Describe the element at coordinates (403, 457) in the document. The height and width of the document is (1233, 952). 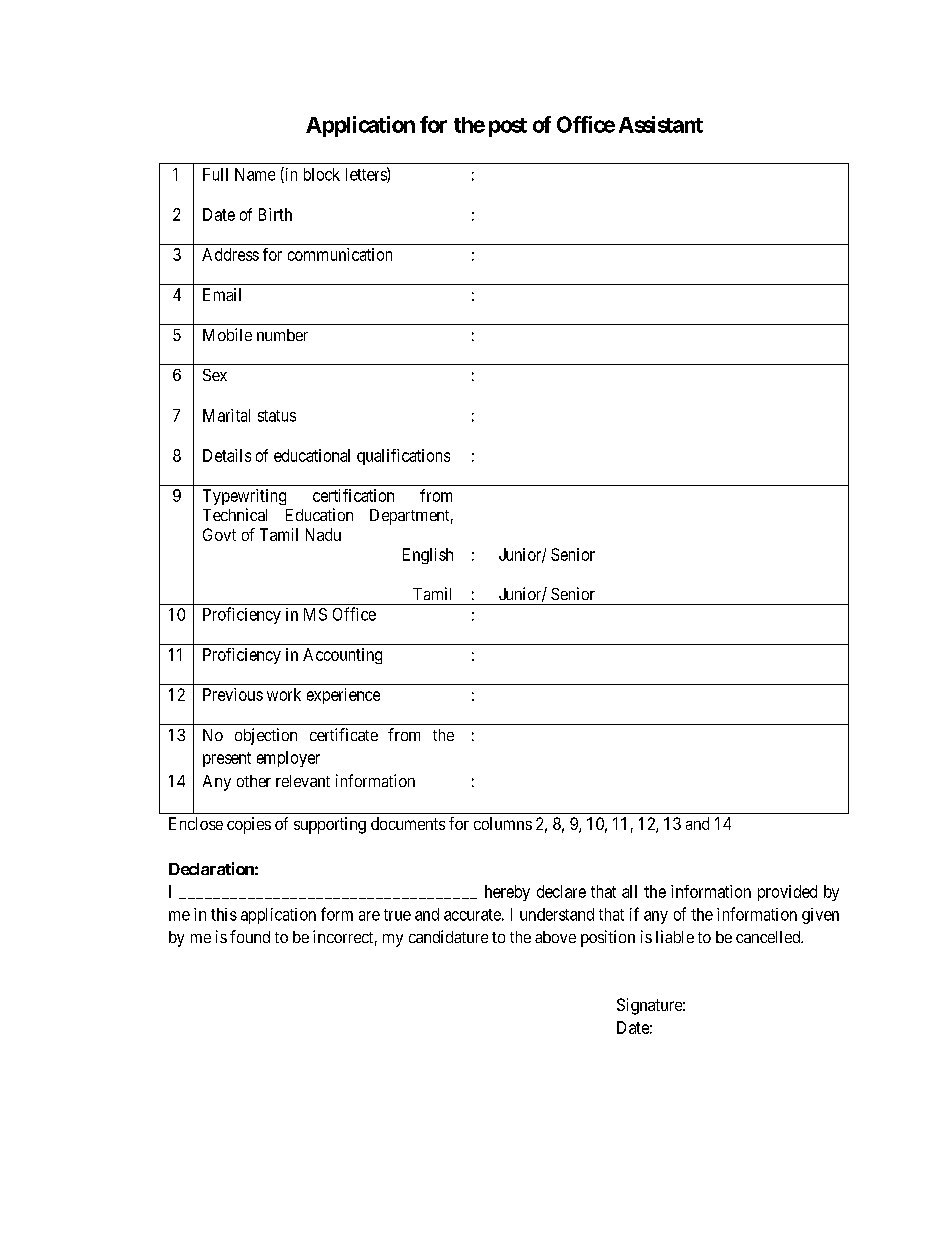
I see `qualifications` at that location.
